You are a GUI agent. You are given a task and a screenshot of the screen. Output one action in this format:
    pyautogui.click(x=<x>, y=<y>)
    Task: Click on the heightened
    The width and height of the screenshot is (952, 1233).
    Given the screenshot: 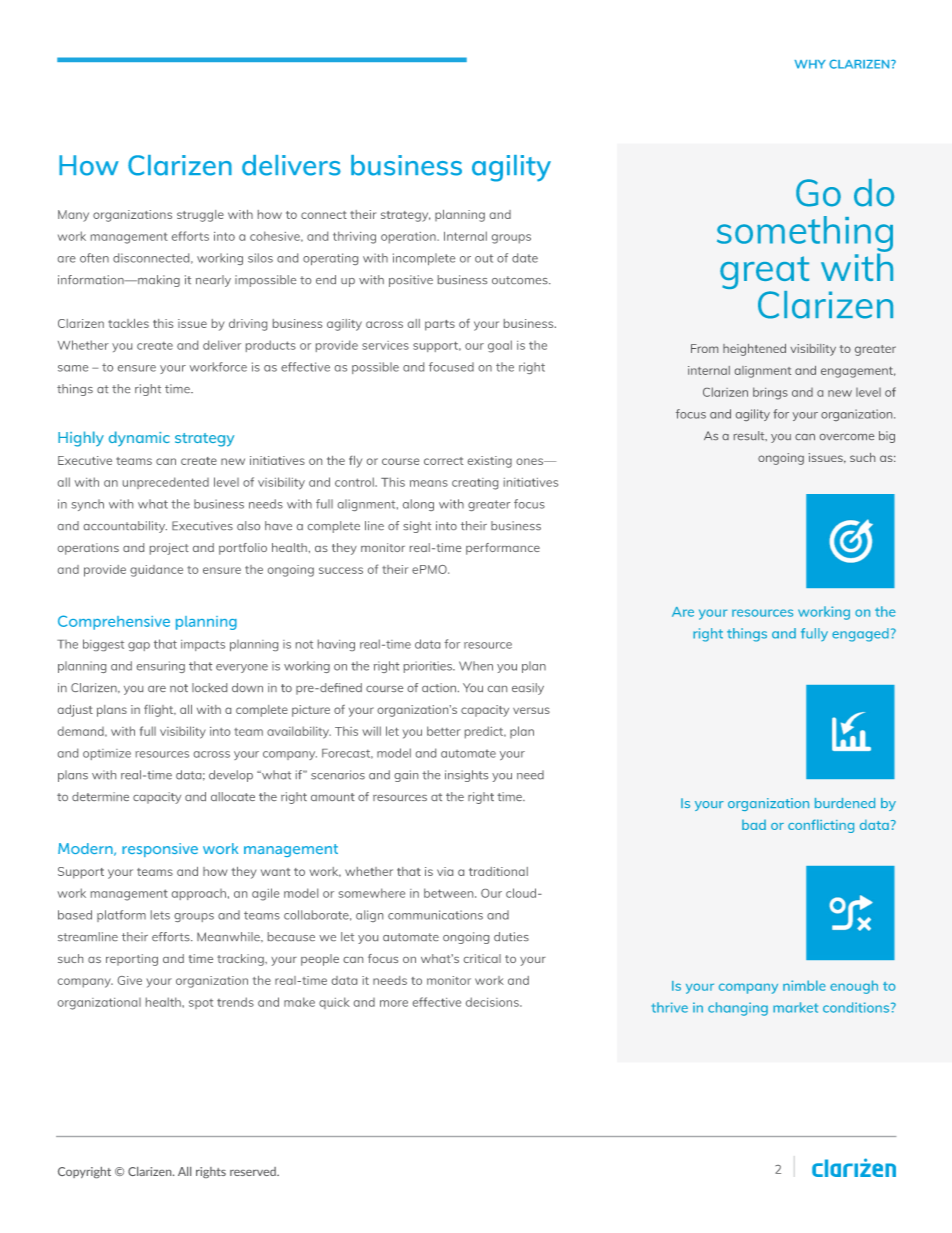 What is the action you would take?
    pyautogui.click(x=754, y=350)
